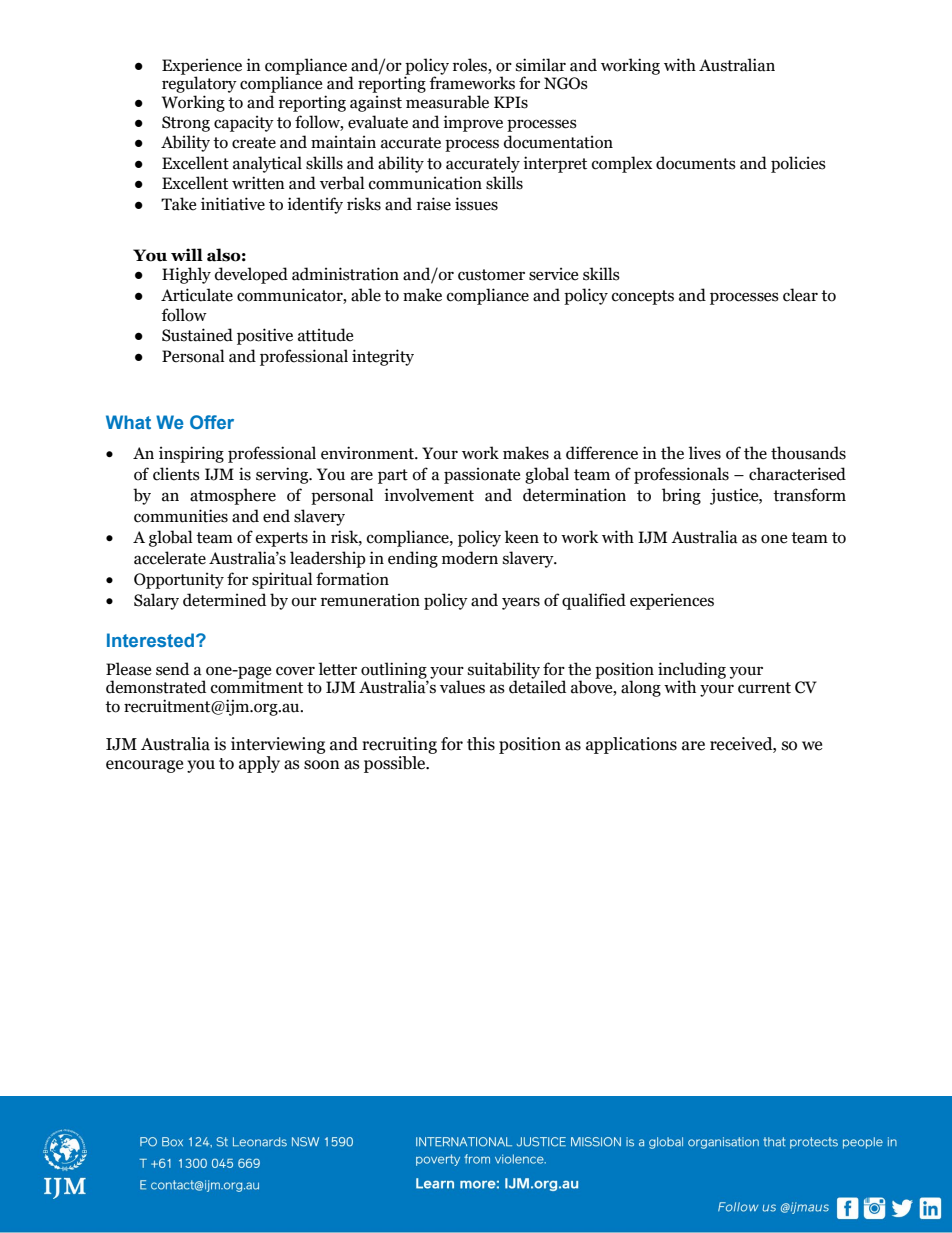 The width and height of the screenshot is (952, 1233). What do you see at coordinates (696, 163) in the screenshot?
I see `documents` at bounding box center [696, 163].
